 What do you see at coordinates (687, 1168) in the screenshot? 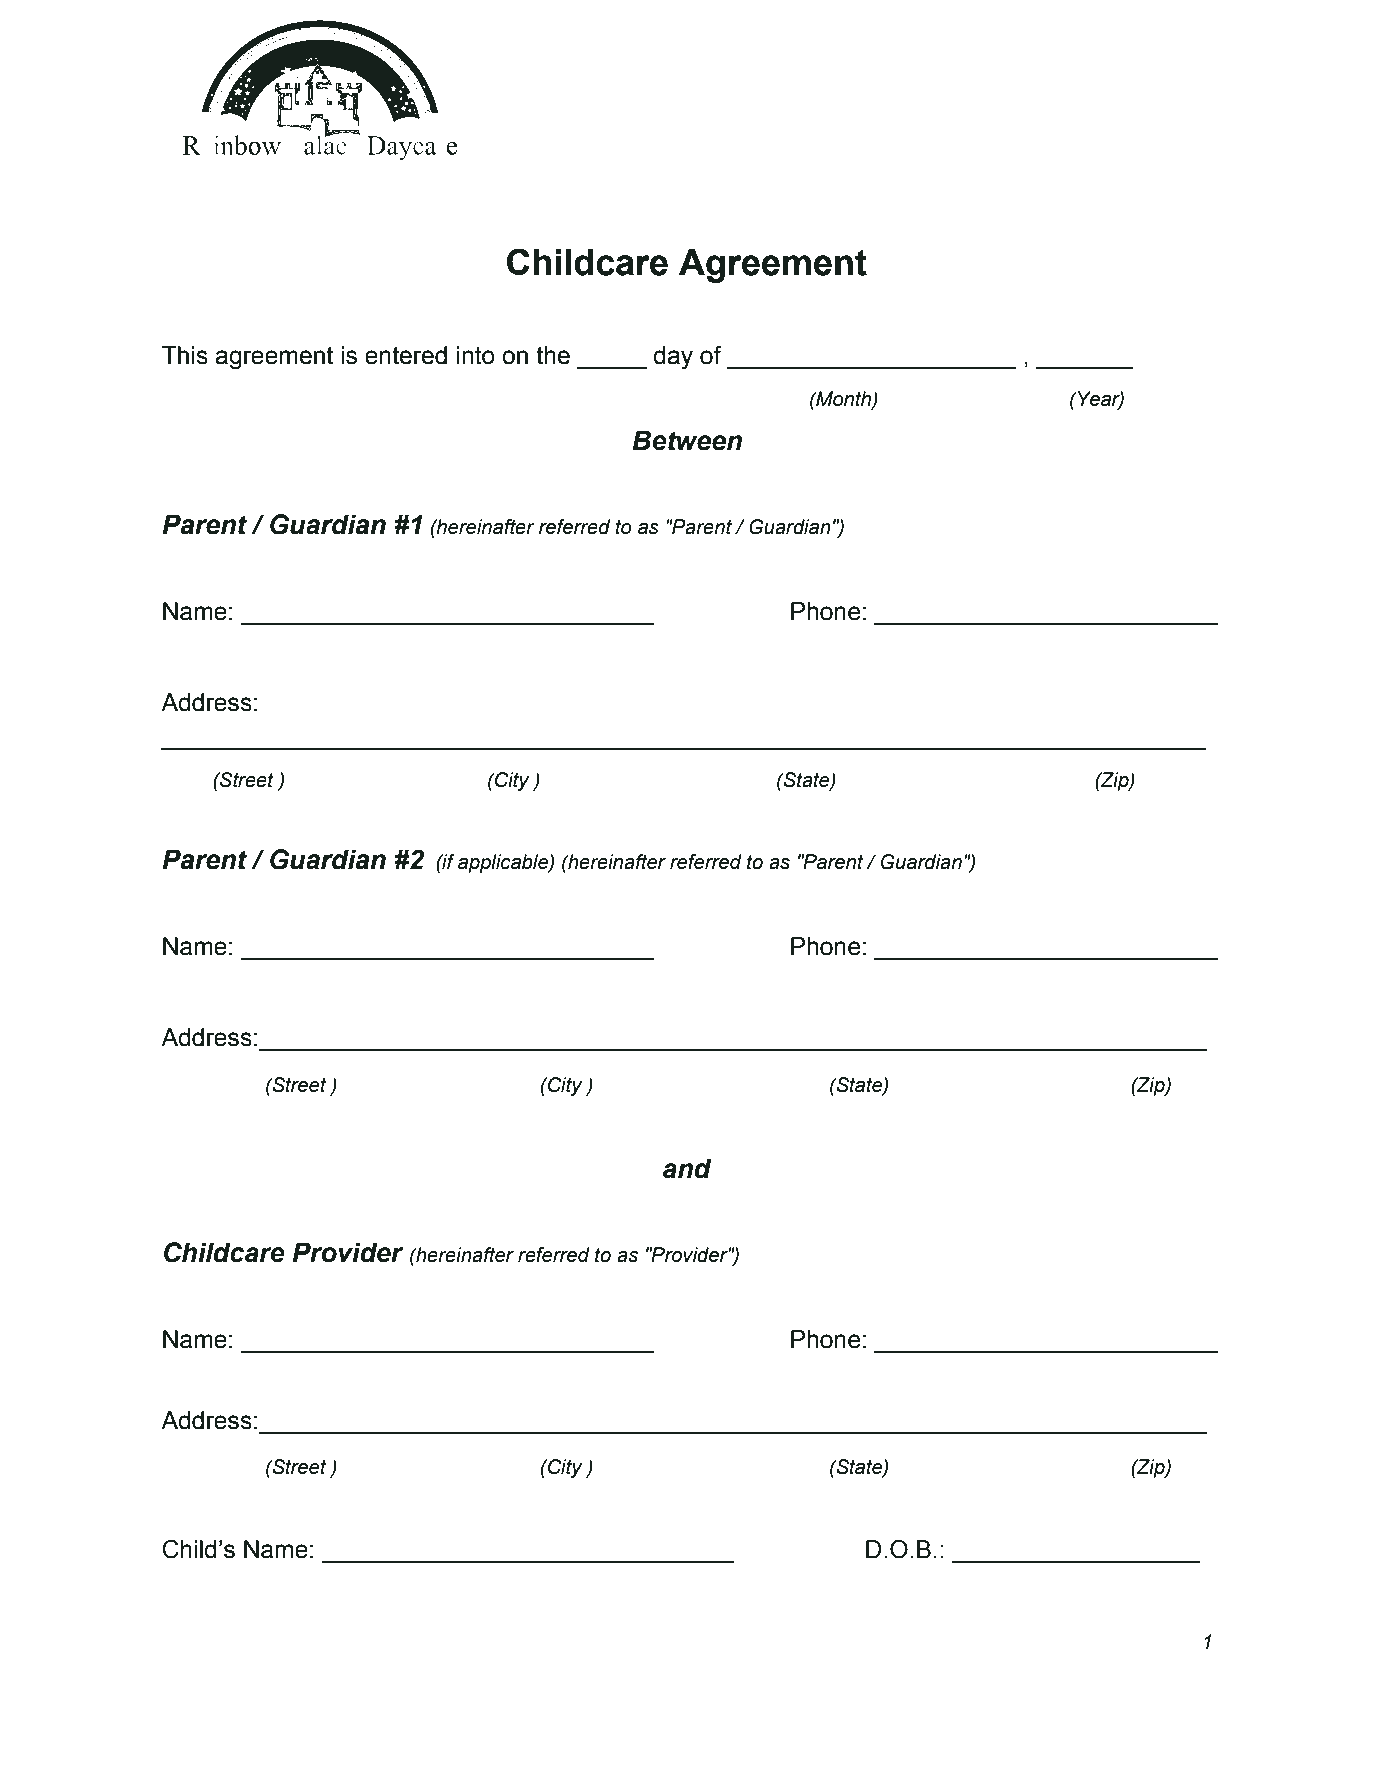
I see `and` at bounding box center [687, 1168].
